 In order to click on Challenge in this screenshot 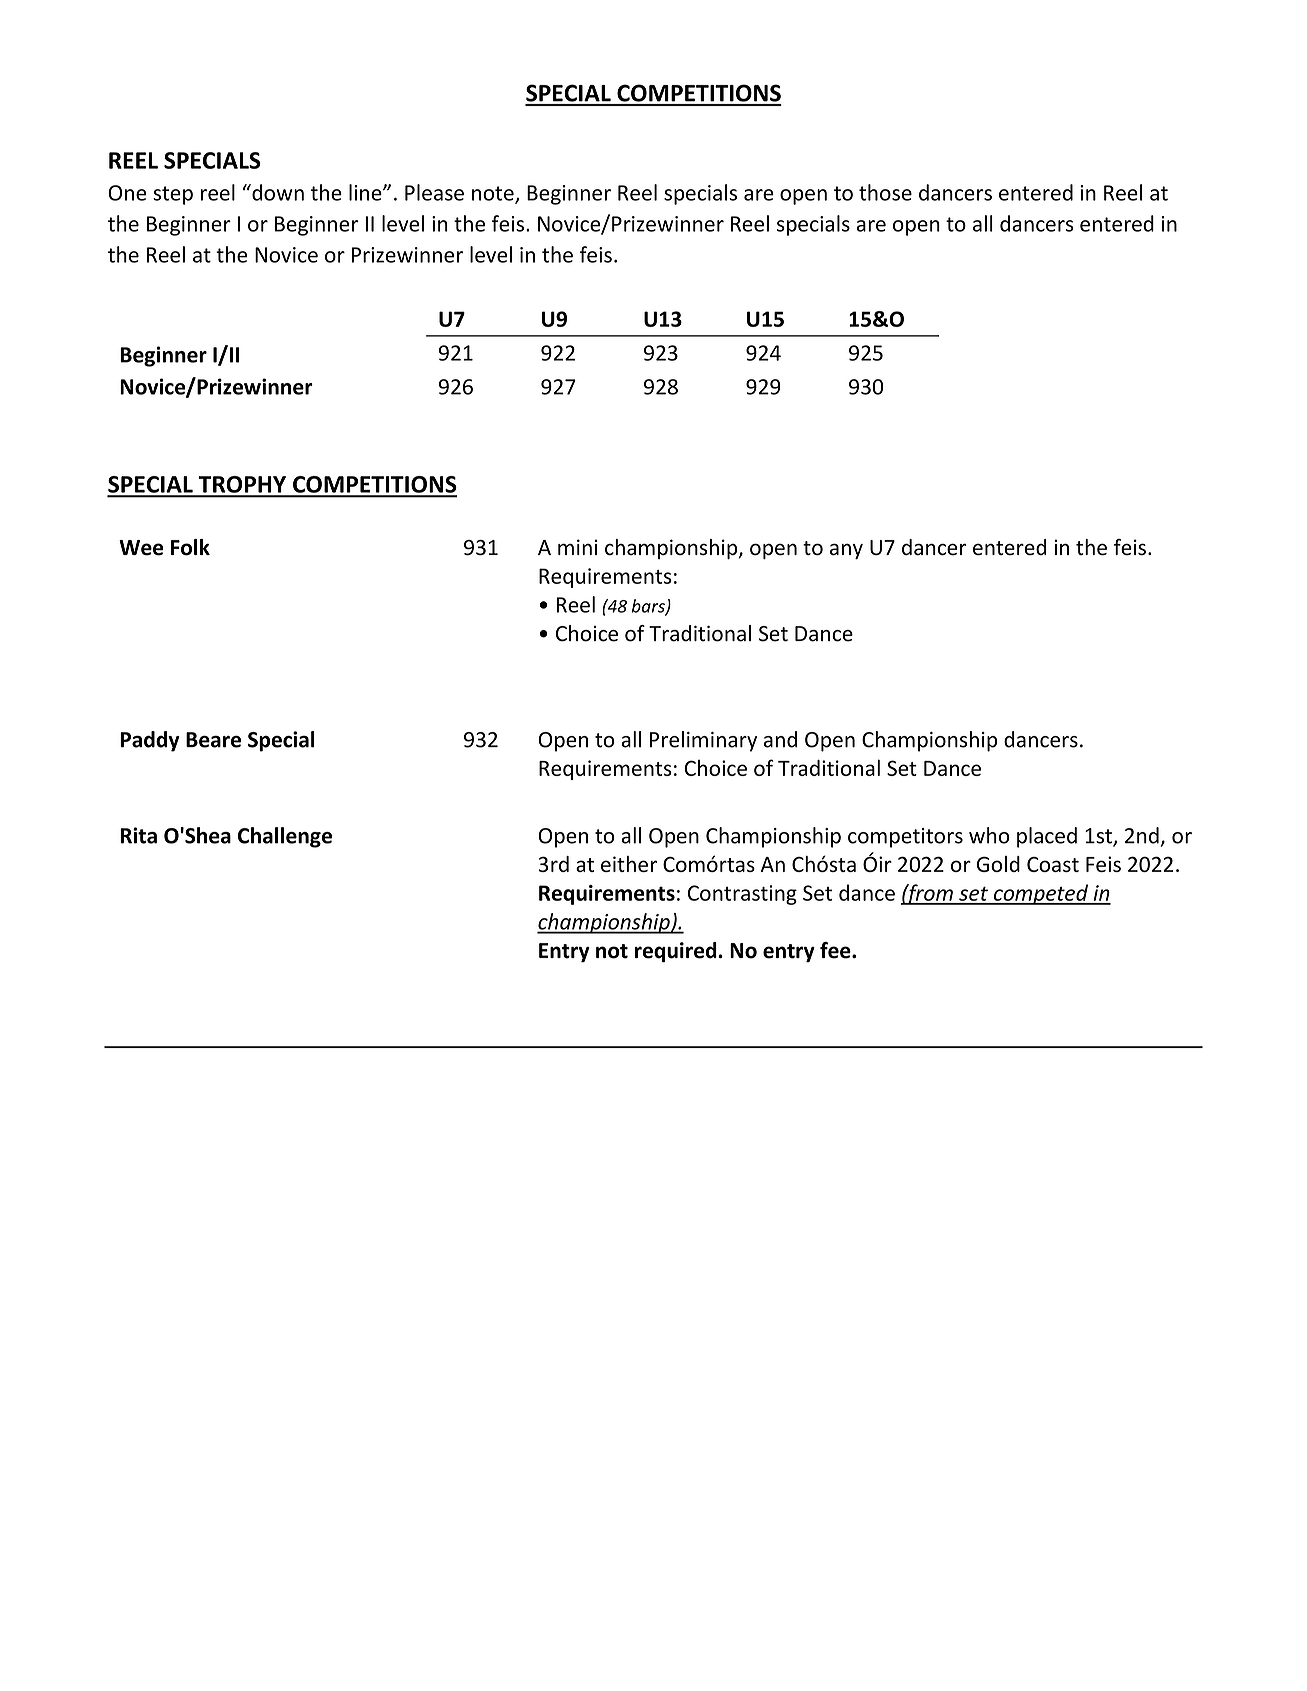, I will do `click(285, 837)`.
